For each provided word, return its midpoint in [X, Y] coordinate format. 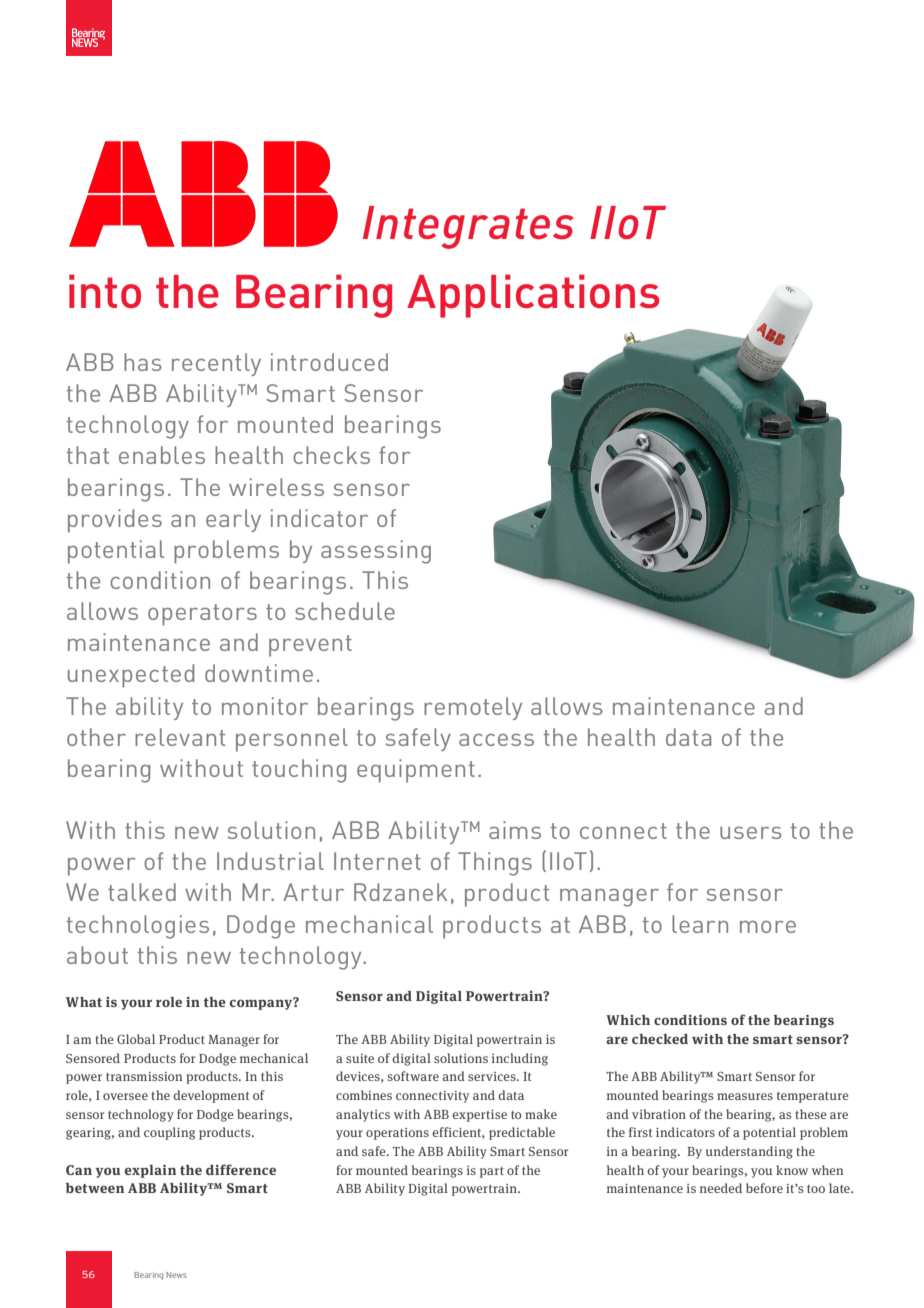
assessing [376, 552]
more [768, 927]
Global [136, 1039]
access [496, 740]
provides [115, 521]
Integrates [468, 227]
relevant [180, 737]
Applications [533, 296]
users [751, 833]
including [520, 1059]
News [176, 1275]
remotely [473, 708]
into [105, 291]
